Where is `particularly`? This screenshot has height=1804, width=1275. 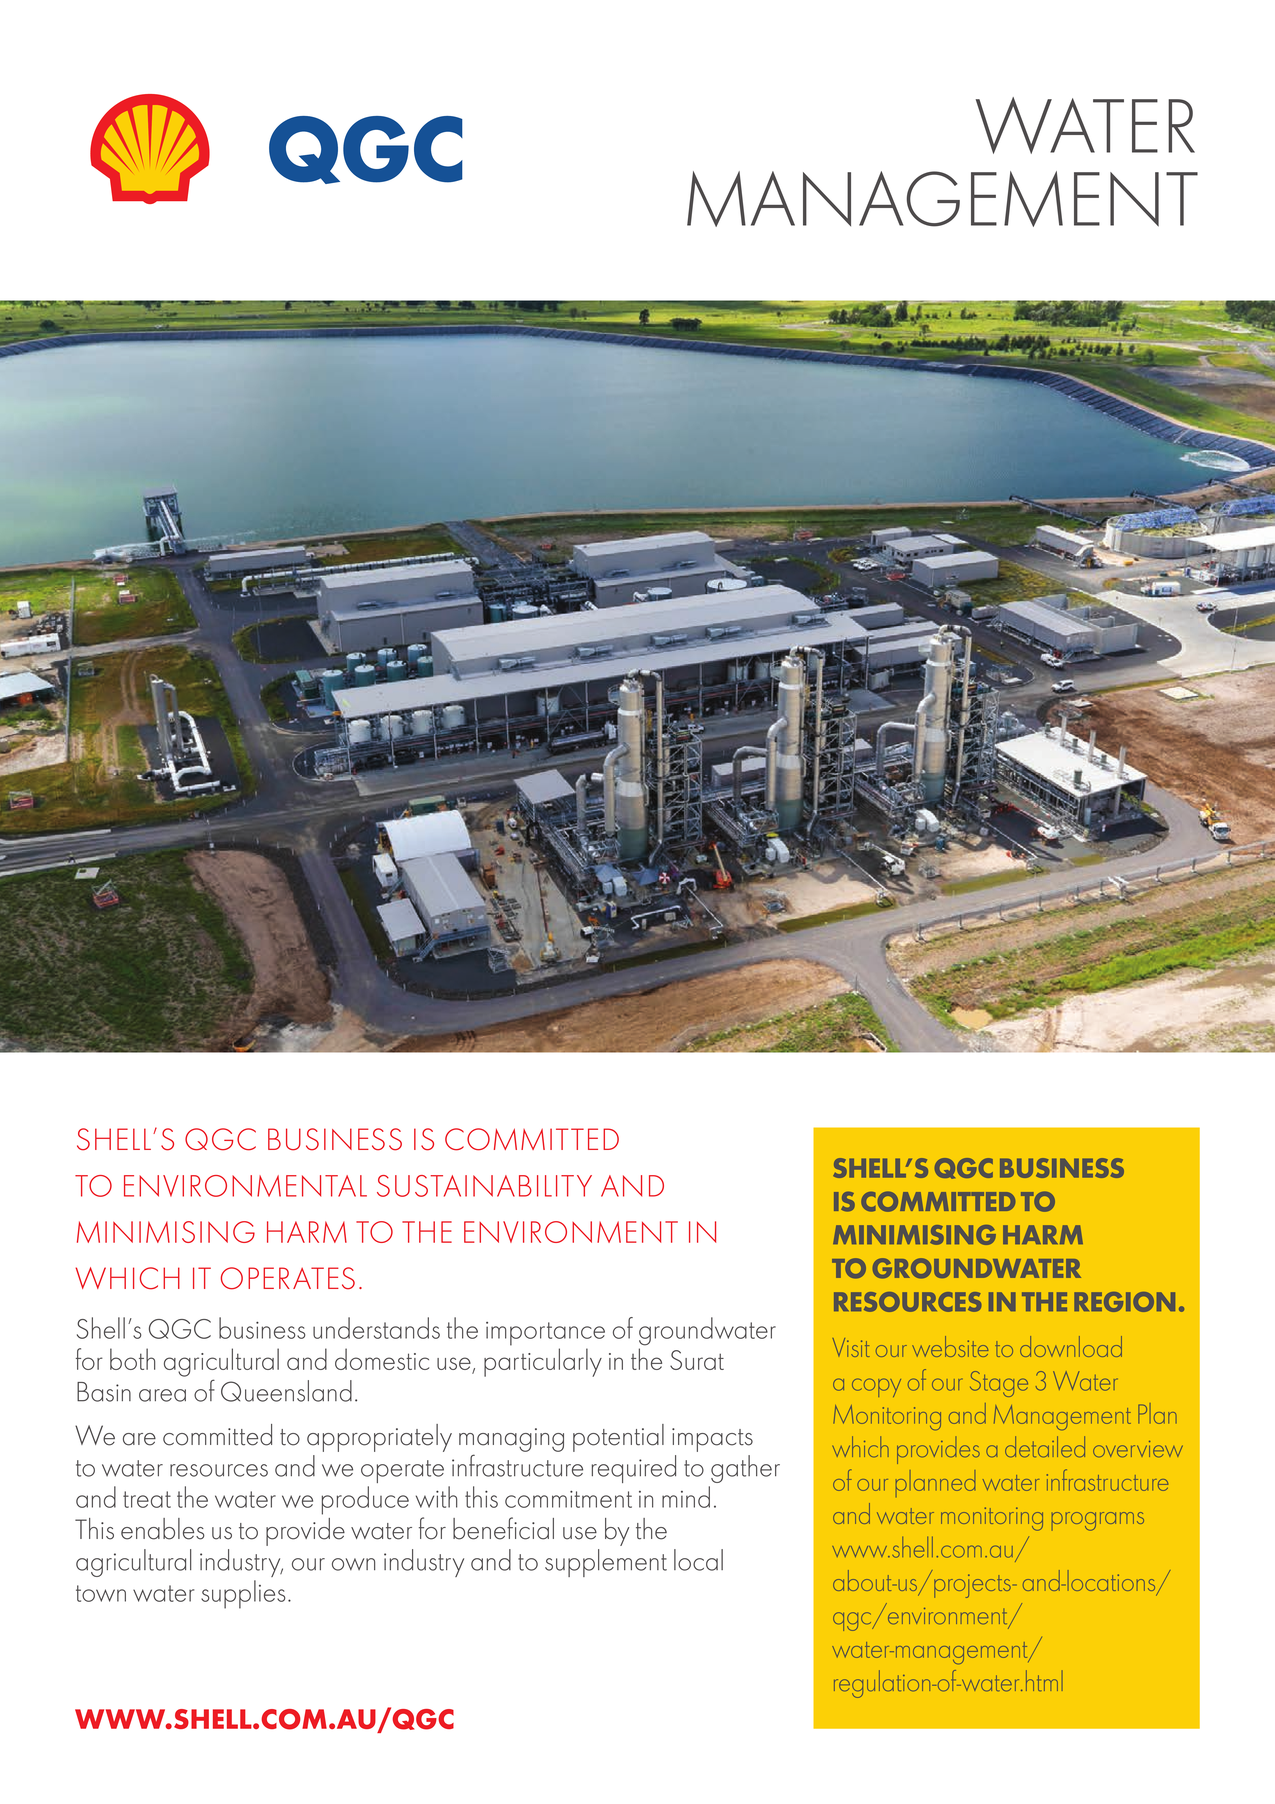 particularly is located at coordinates (543, 1362).
